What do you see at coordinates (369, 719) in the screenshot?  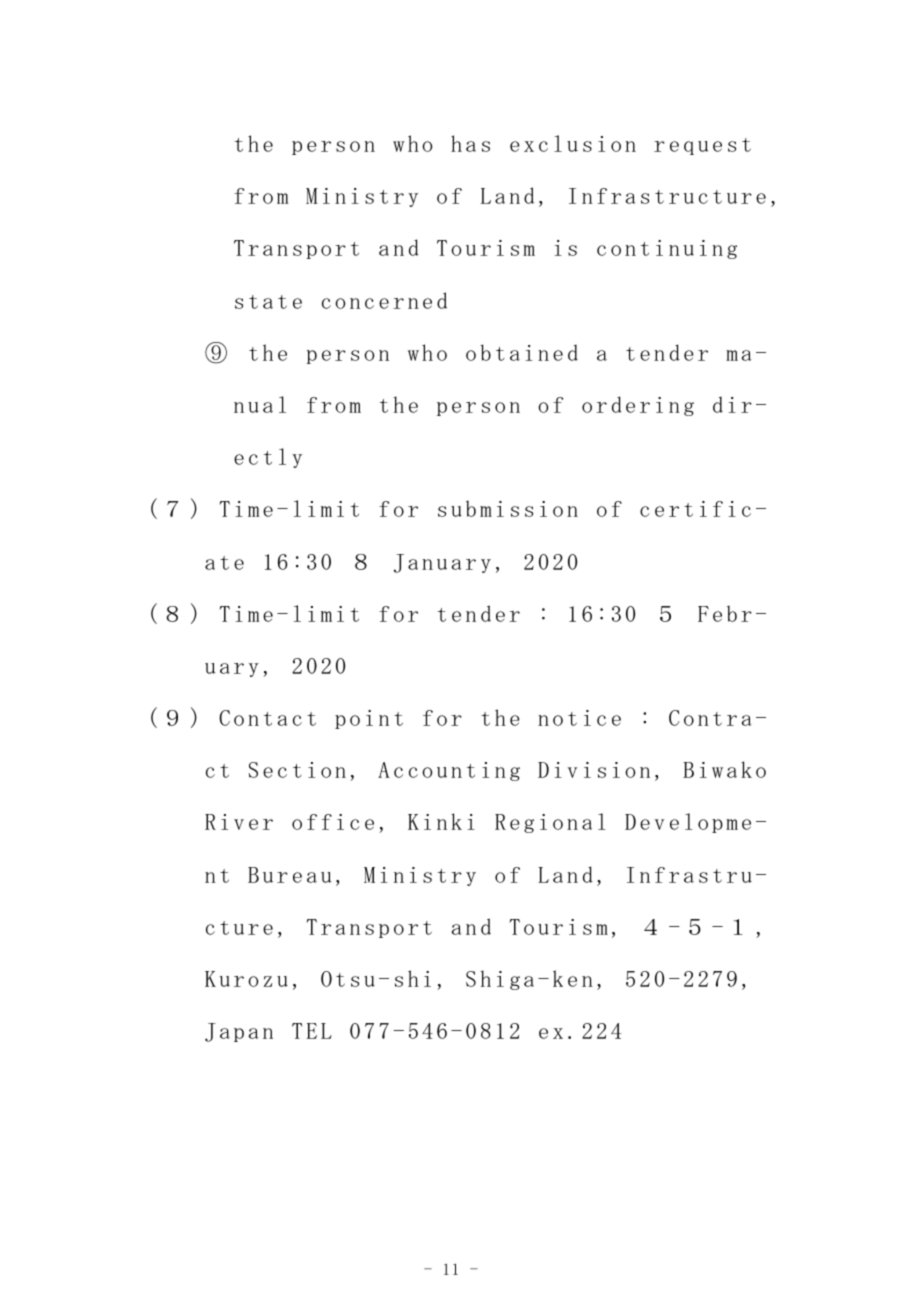 I see `point` at bounding box center [369, 719].
